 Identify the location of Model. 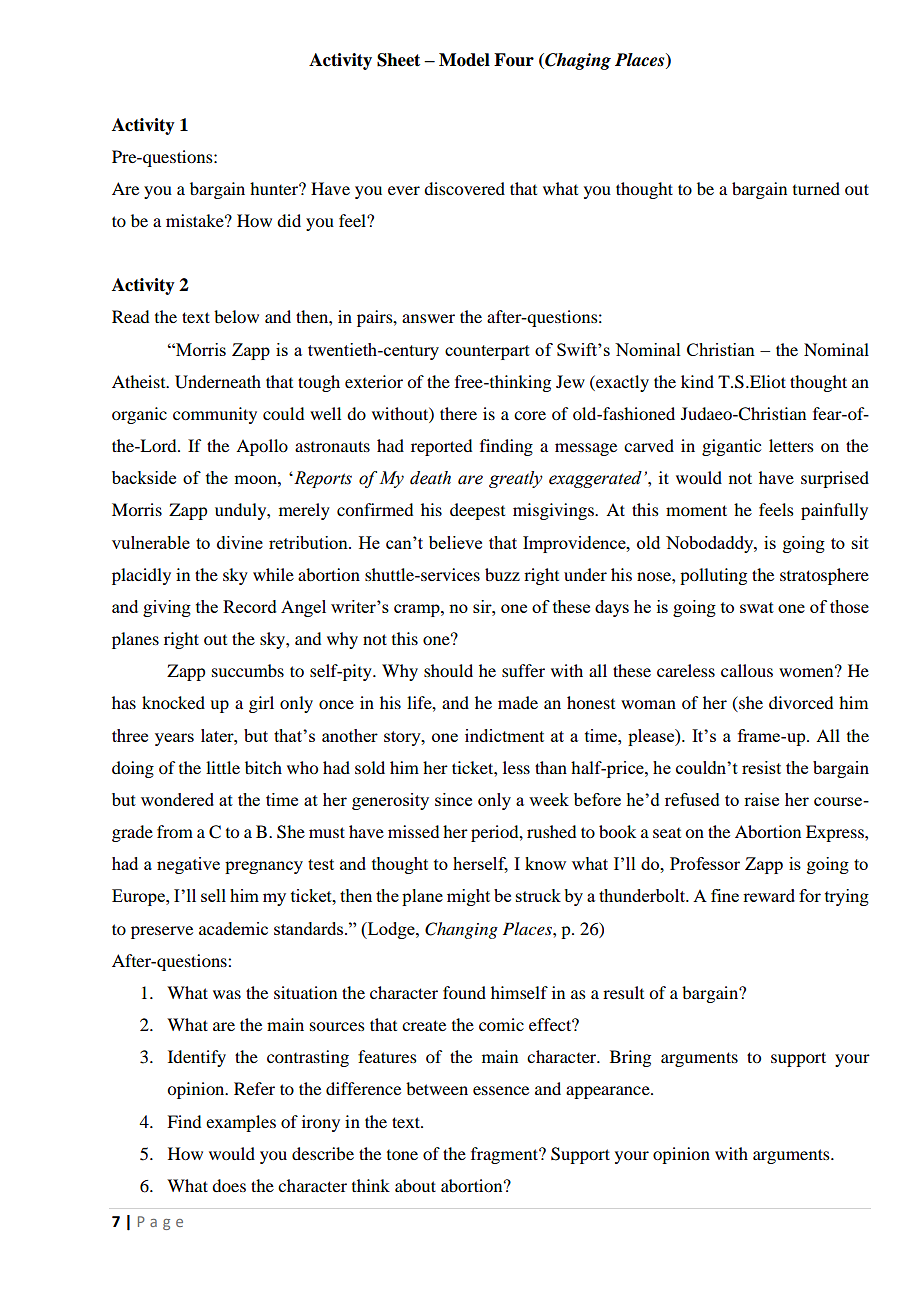
(464, 60).
